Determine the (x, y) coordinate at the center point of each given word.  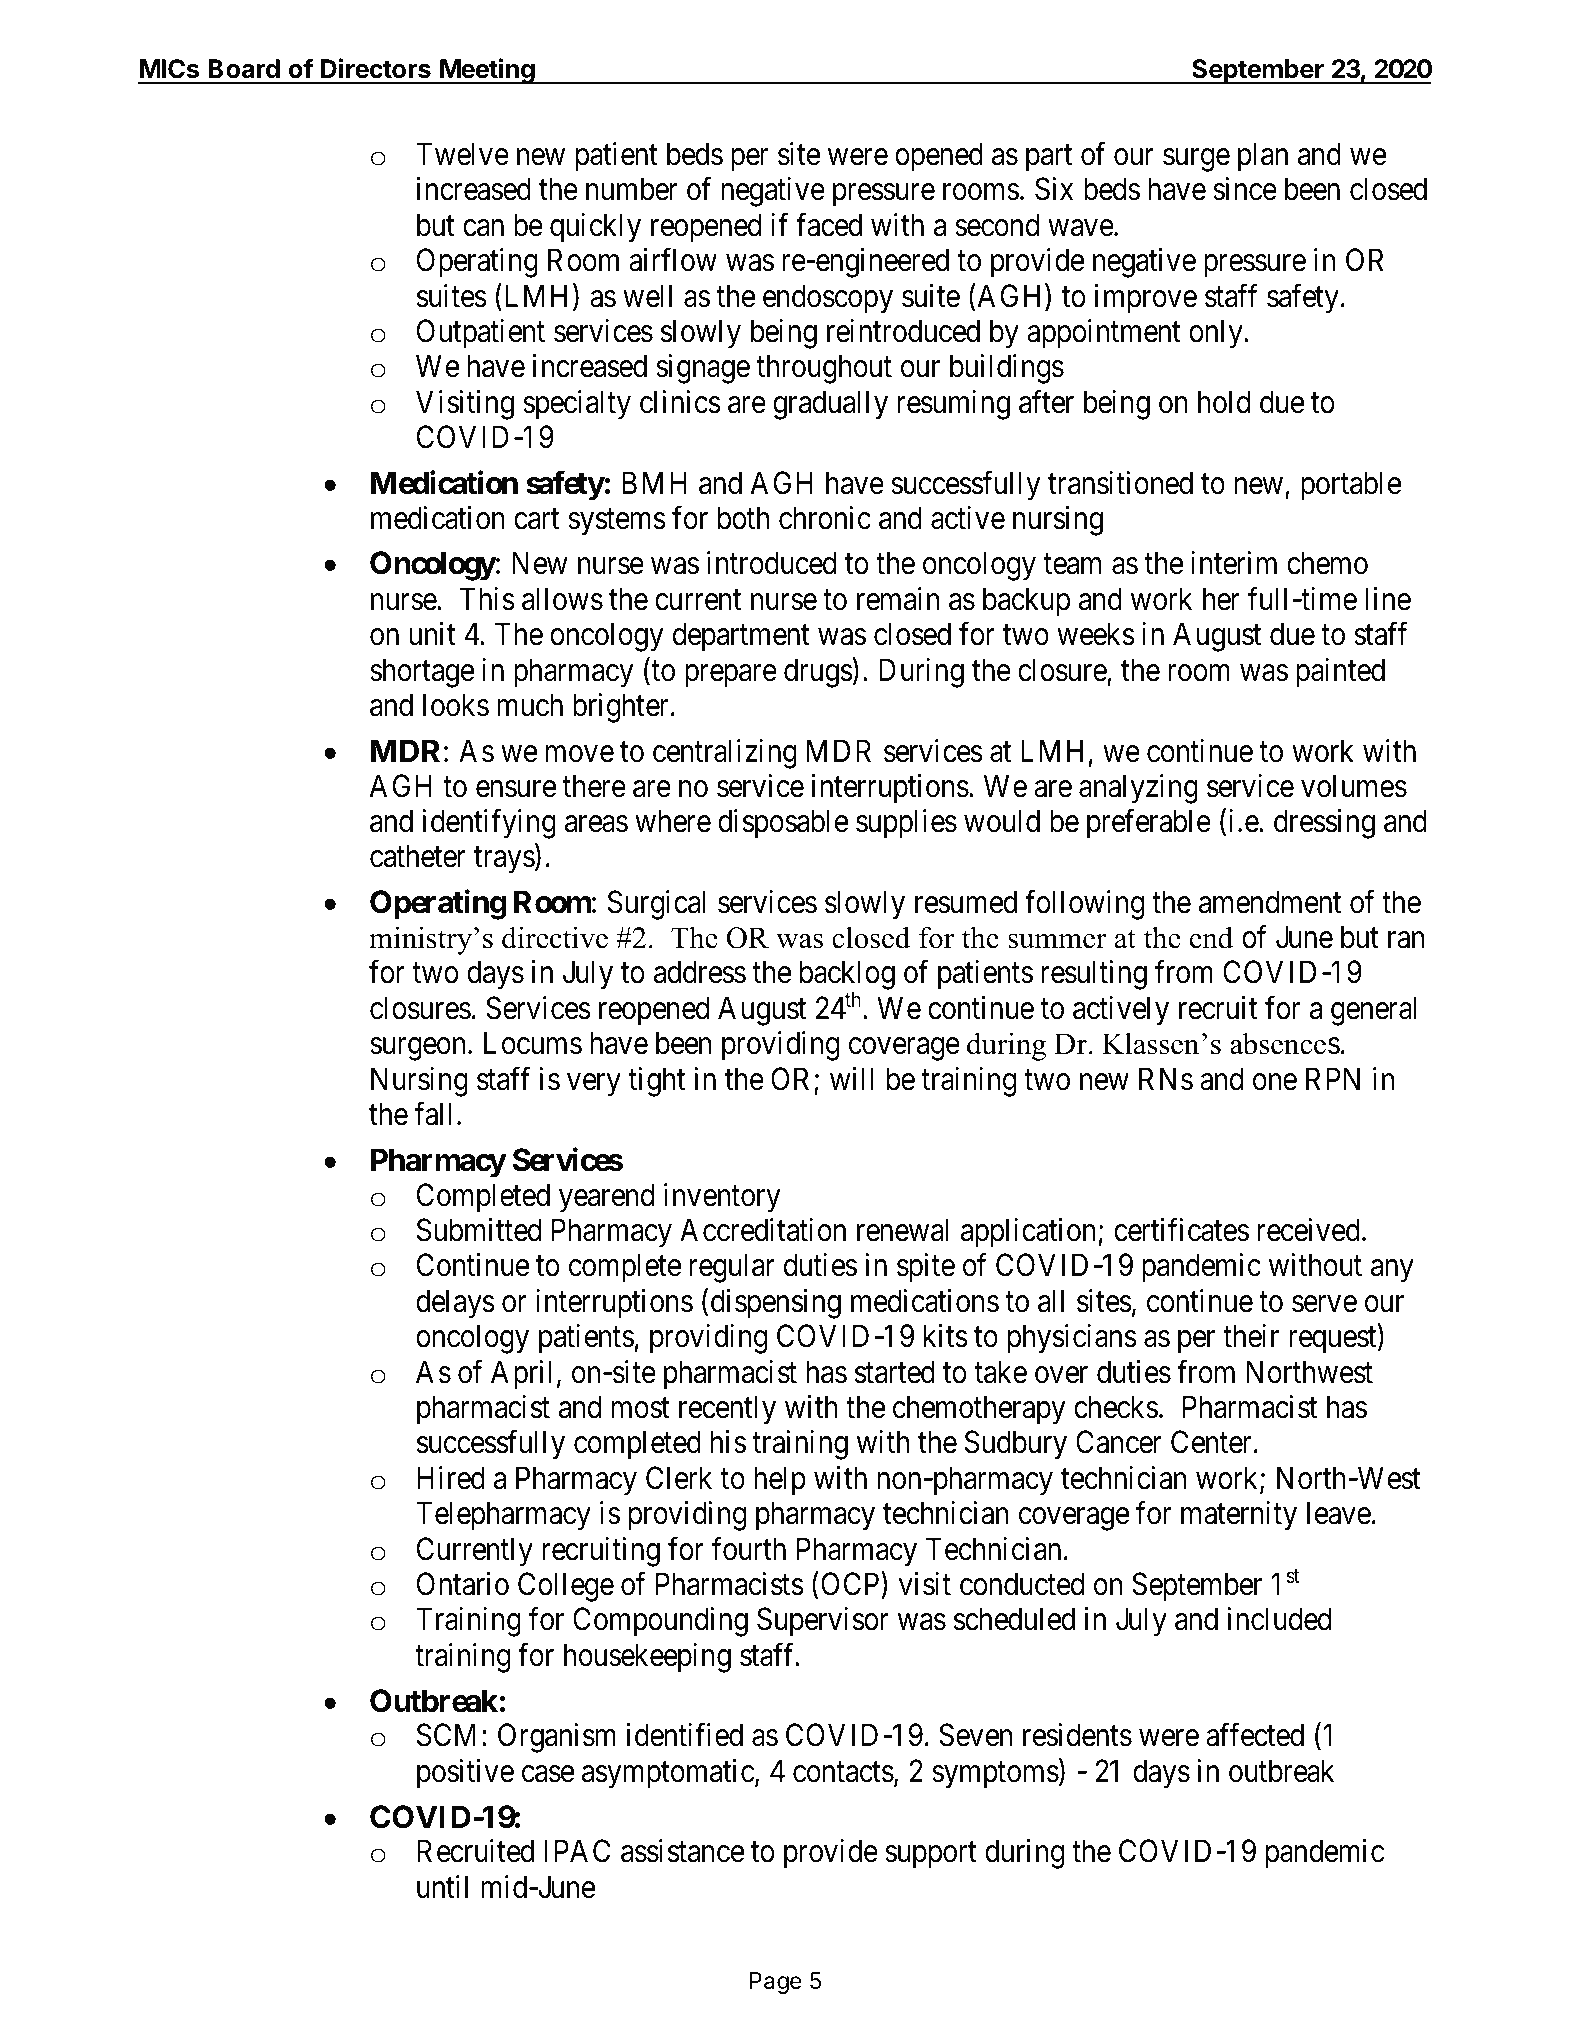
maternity (1239, 1516)
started (895, 1372)
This (487, 599)
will (851, 1078)
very (594, 1085)
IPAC (577, 1851)
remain (898, 599)
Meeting (487, 71)
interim (1234, 563)
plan (1263, 157)
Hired (451, 1478)
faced (829, 225)
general (1374, 1011)
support (931, 1856)
